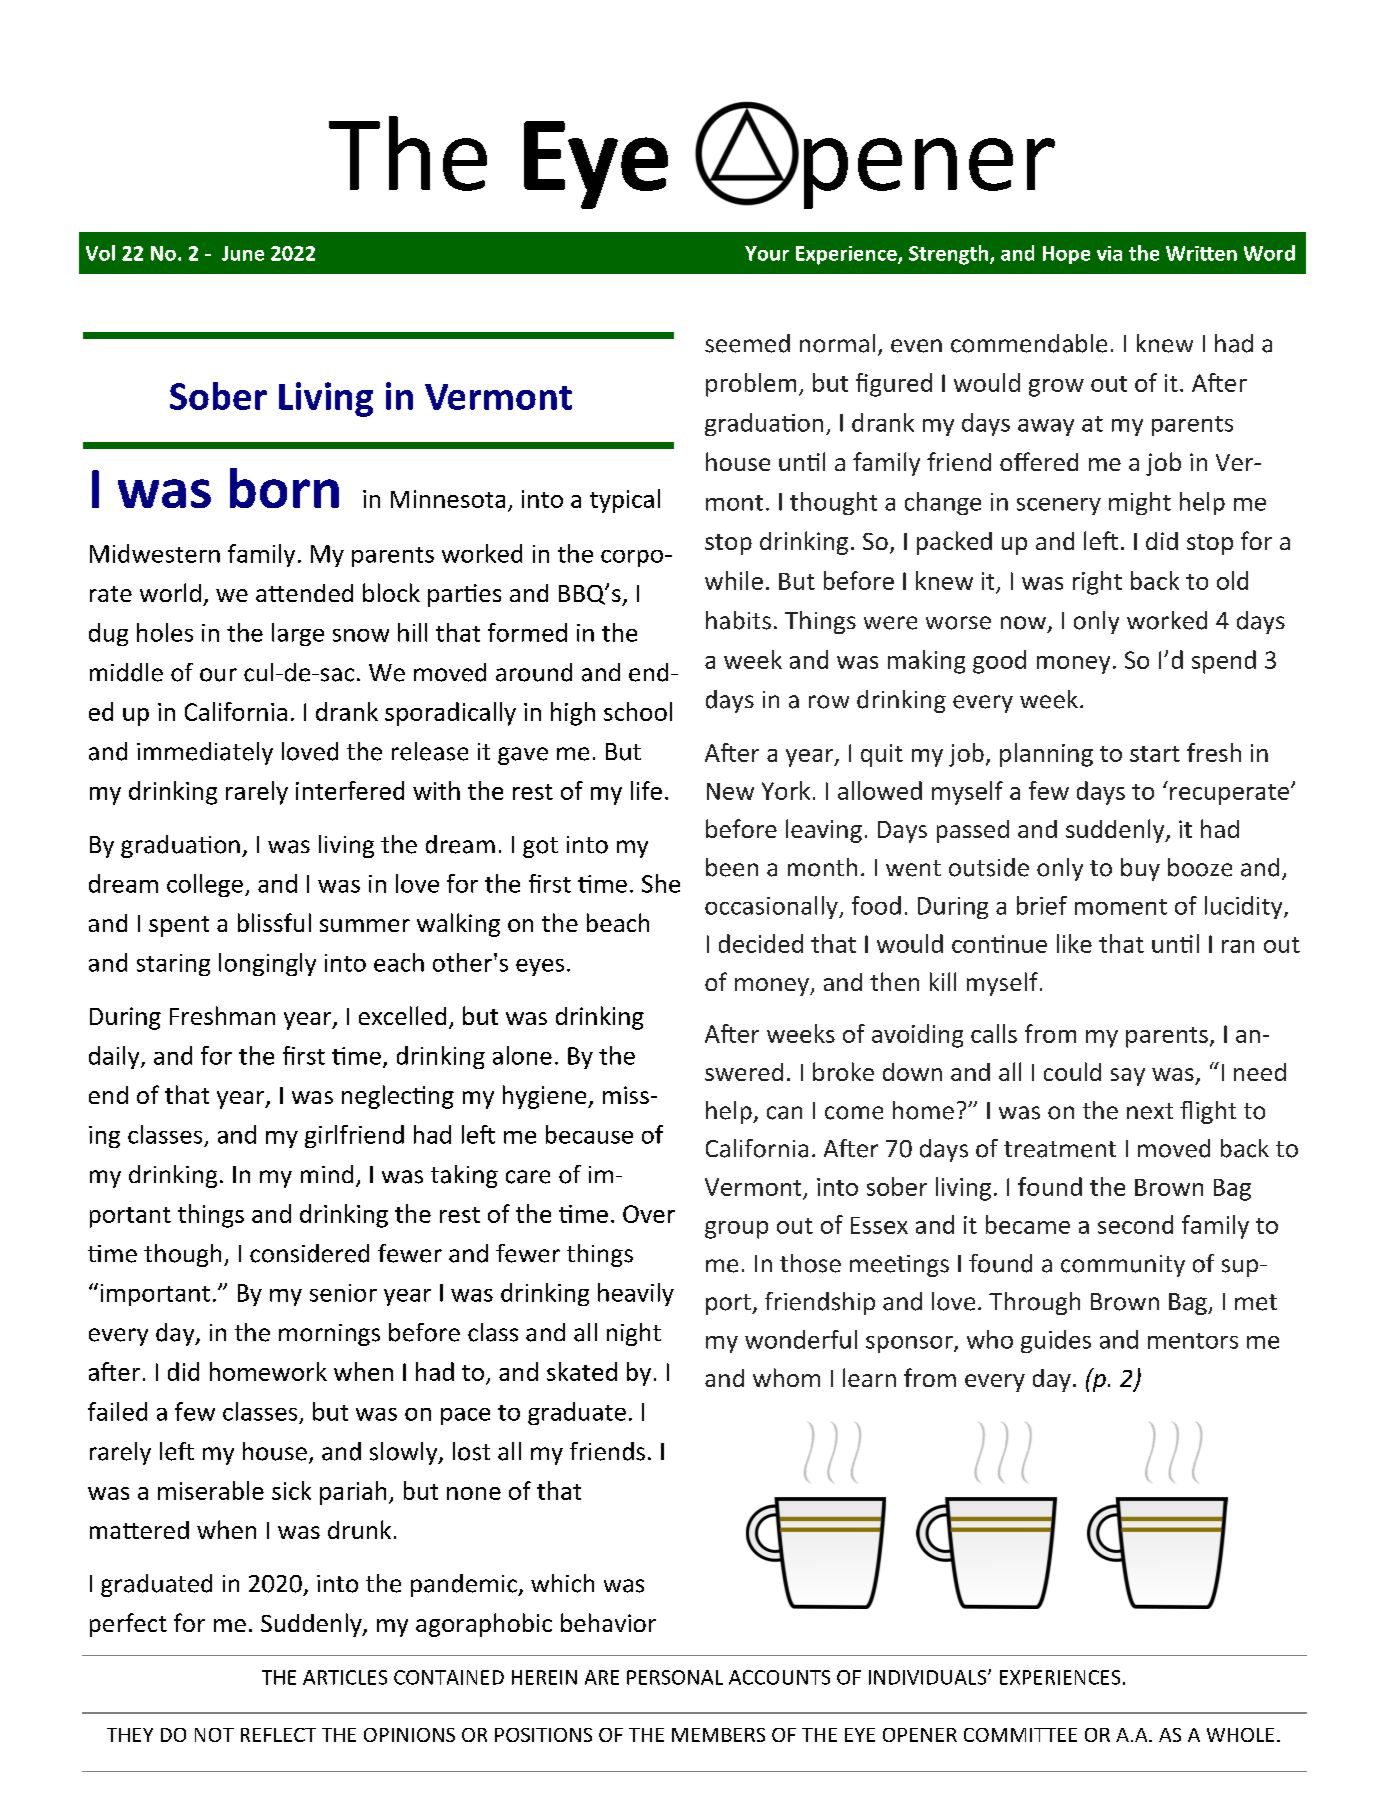 The height and width of the image is (1797, 1389). What do you see at coordinates (243, 253) in the image?
I see `June` at bounding box center [243, 253].
